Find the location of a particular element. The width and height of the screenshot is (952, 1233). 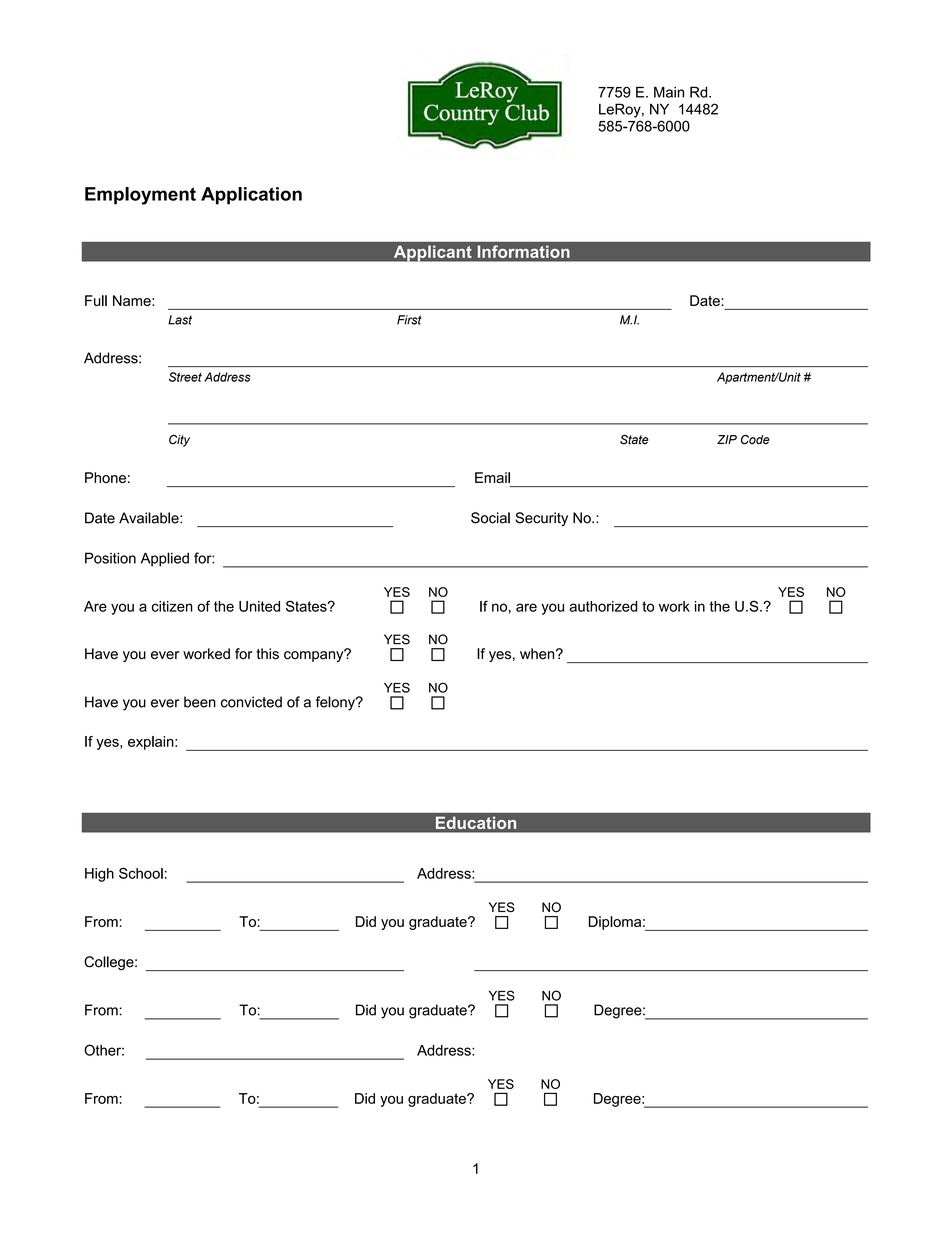

School is located at coordinates (141, 873).
